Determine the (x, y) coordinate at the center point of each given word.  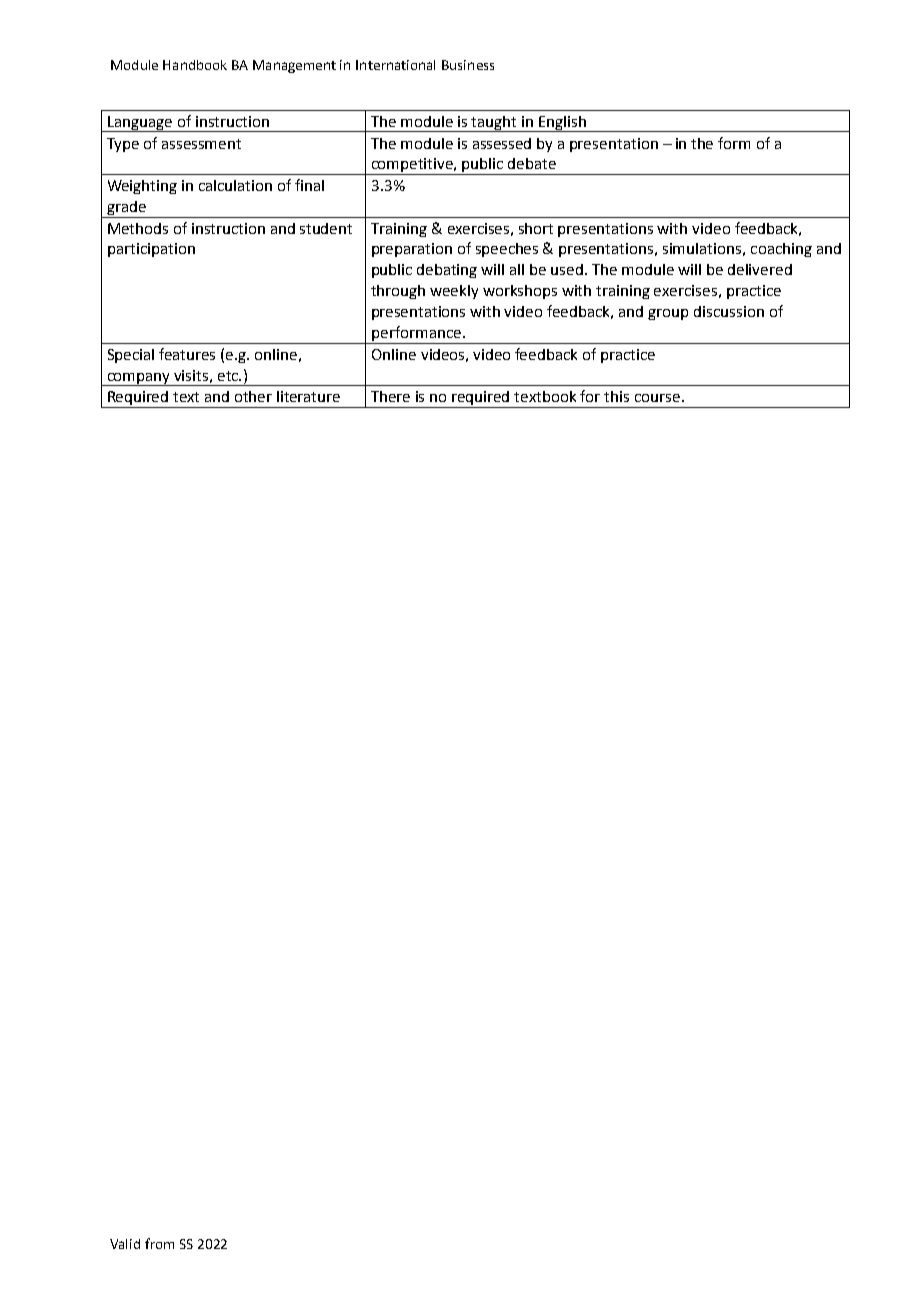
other (253, 396)
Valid (125, 1244)
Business (468, 65)
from (159, 1243)
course (657, 398)
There (390, 396)
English (562, 124)
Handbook (195, 65)
